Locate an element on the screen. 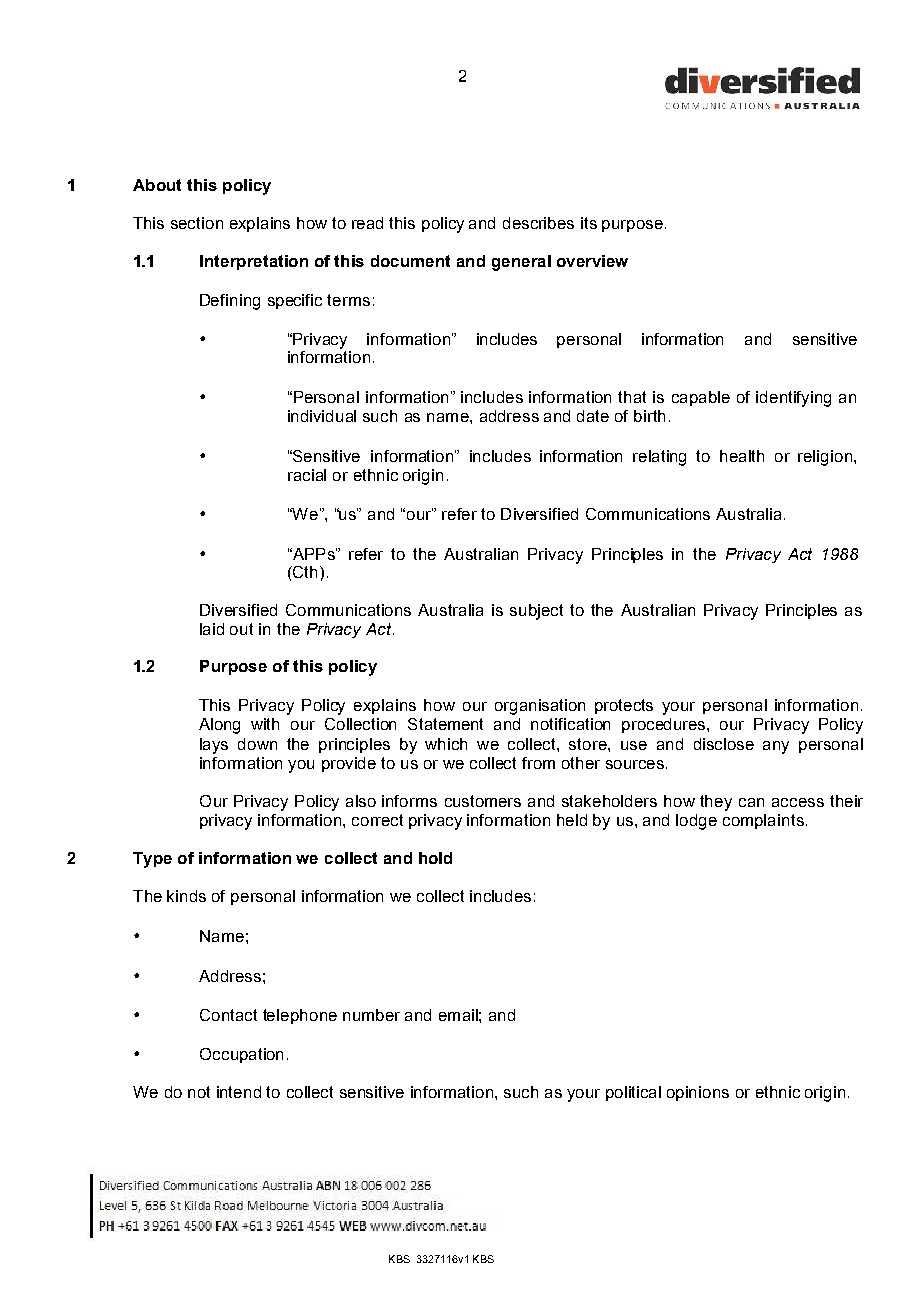  health is located at coordinates (742, 456).
